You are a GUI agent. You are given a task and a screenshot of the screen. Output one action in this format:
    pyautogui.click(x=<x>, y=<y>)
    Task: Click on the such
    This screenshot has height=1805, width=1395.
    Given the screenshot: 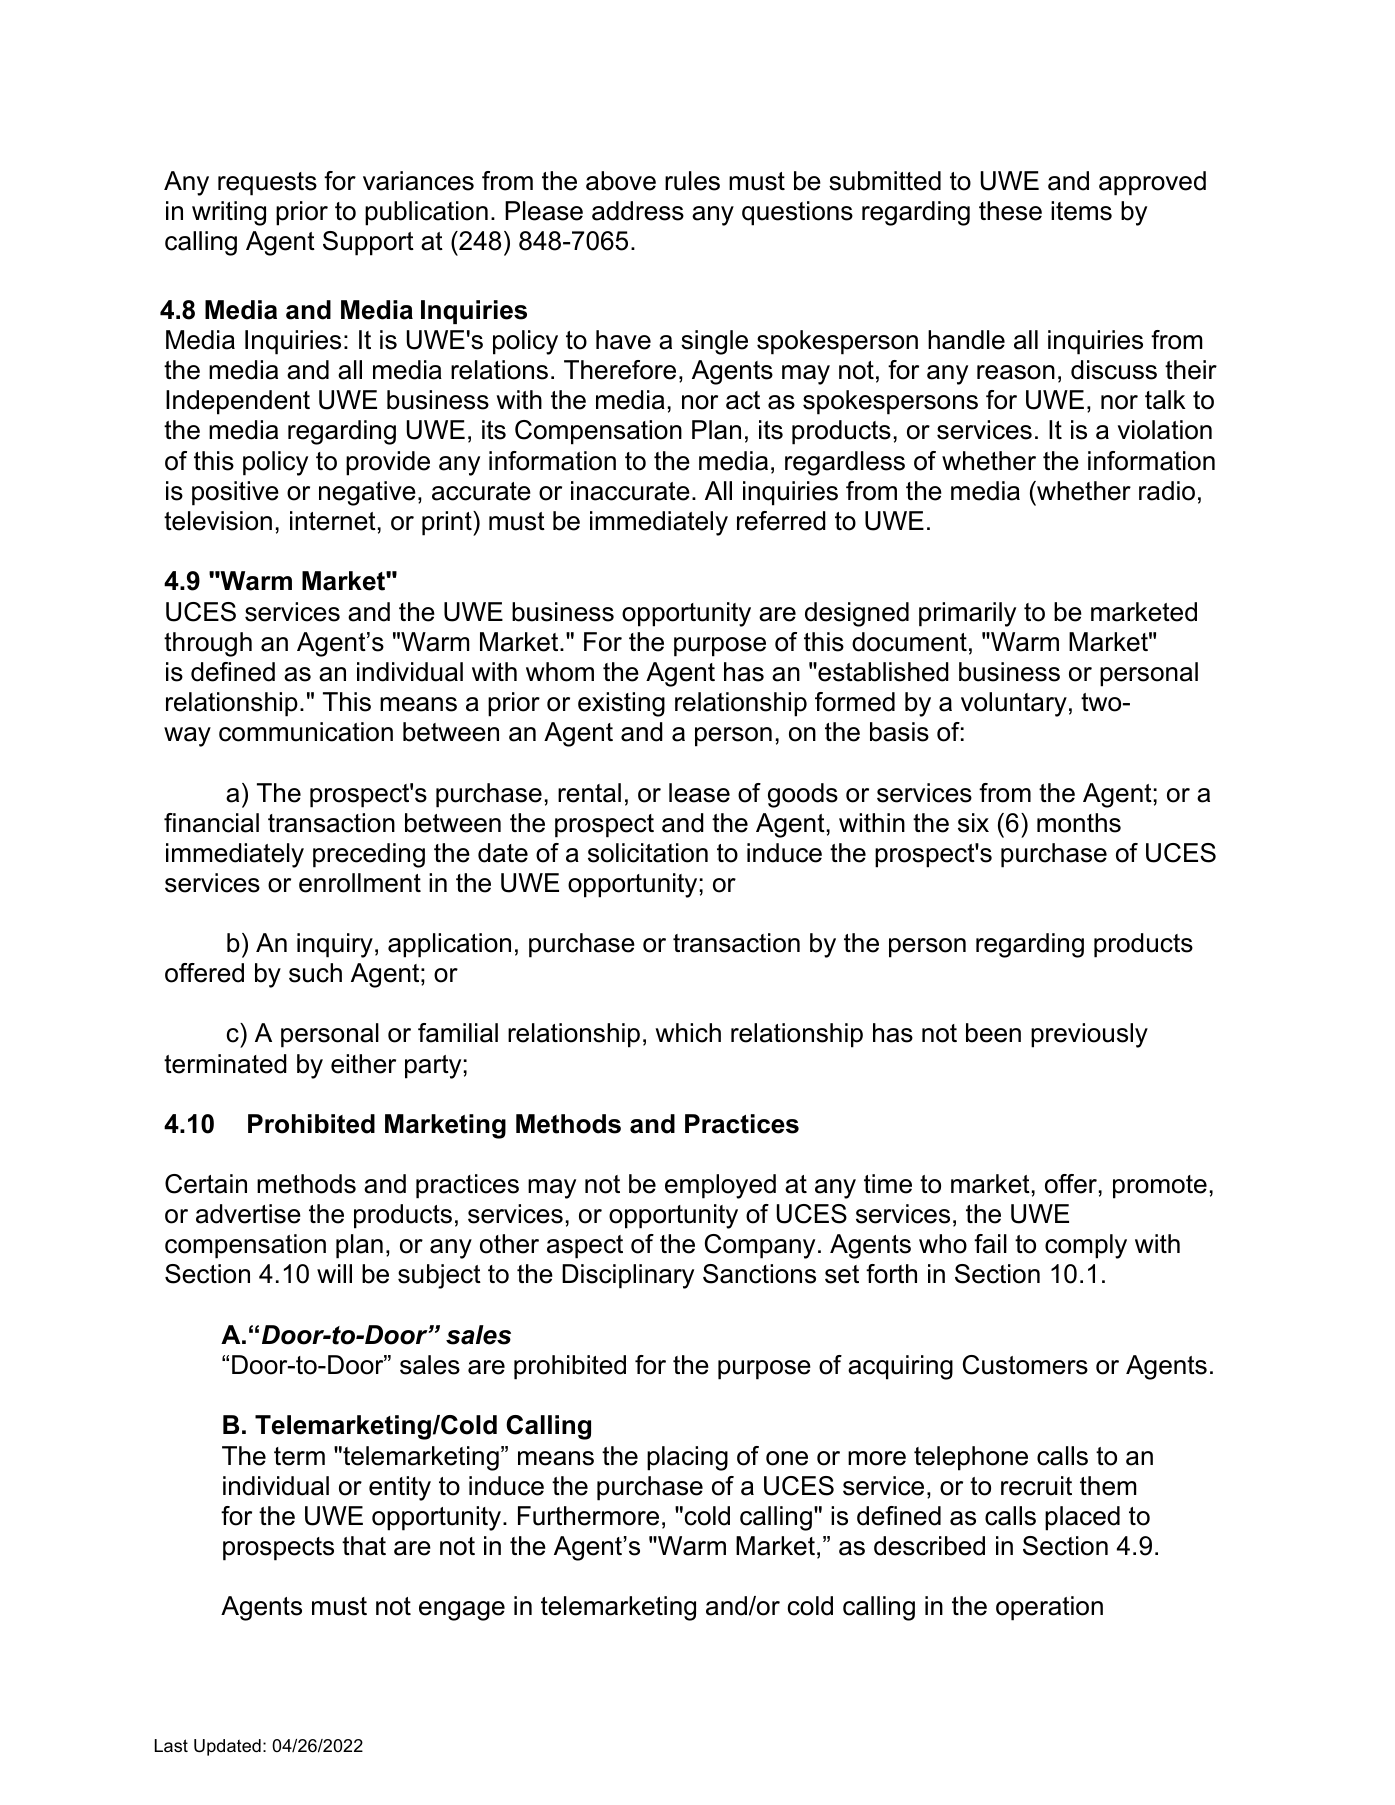 What is the action you would take?
    pyautogui.click(x=315, y=973)
